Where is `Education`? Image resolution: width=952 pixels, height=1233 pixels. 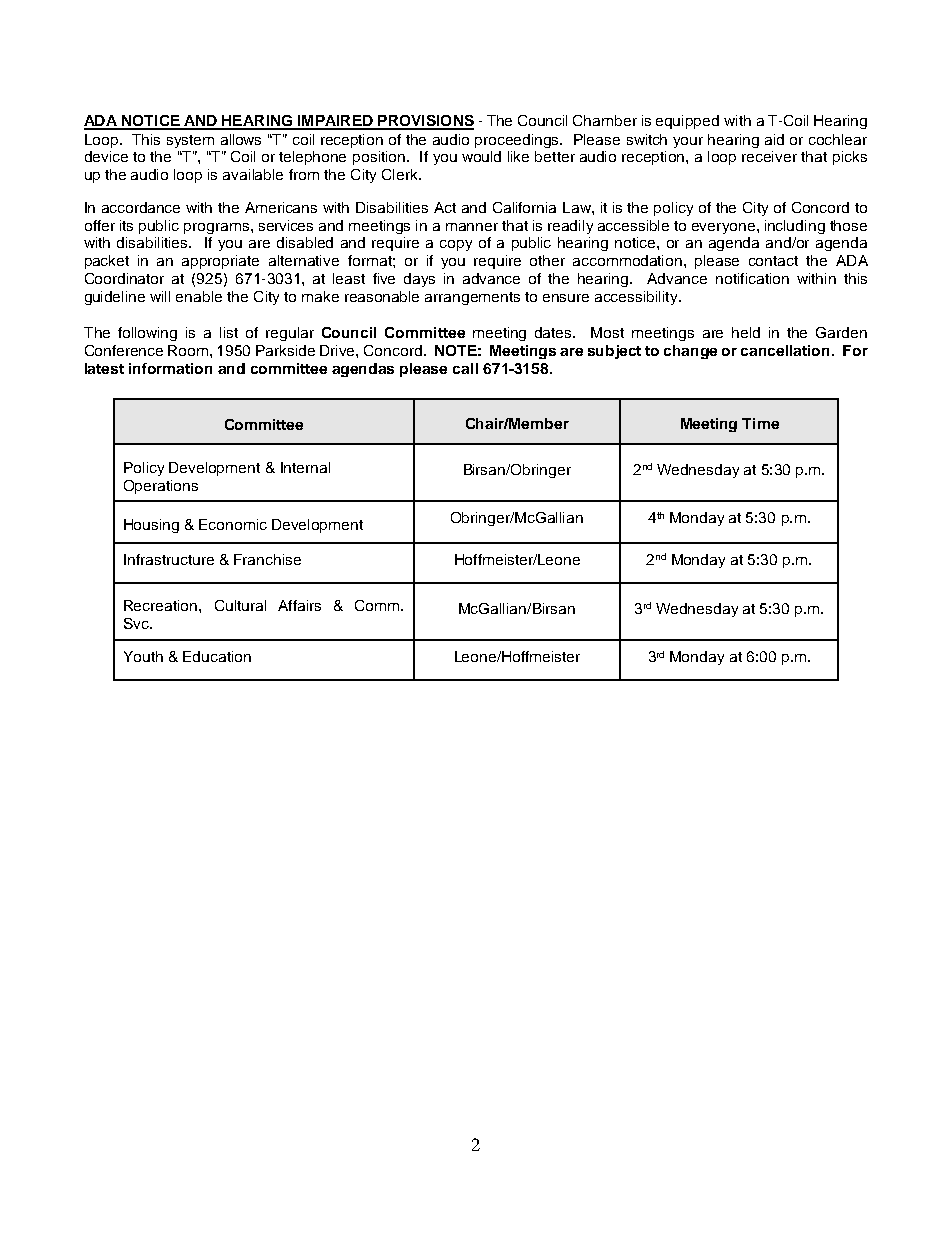
Education is located at coordinates (217, 656).
